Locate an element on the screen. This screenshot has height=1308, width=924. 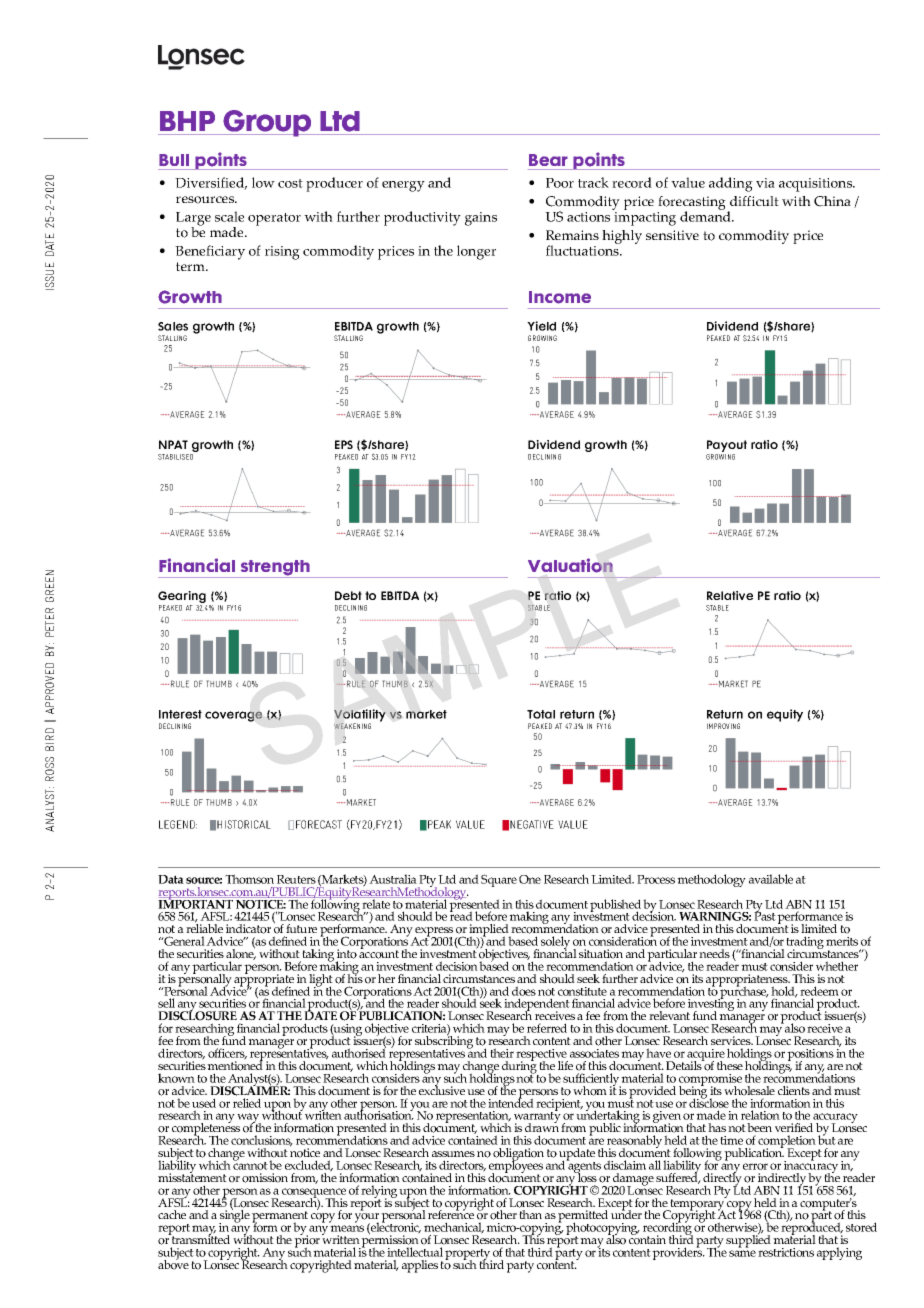
than is located at coordinates (530, 1214).
